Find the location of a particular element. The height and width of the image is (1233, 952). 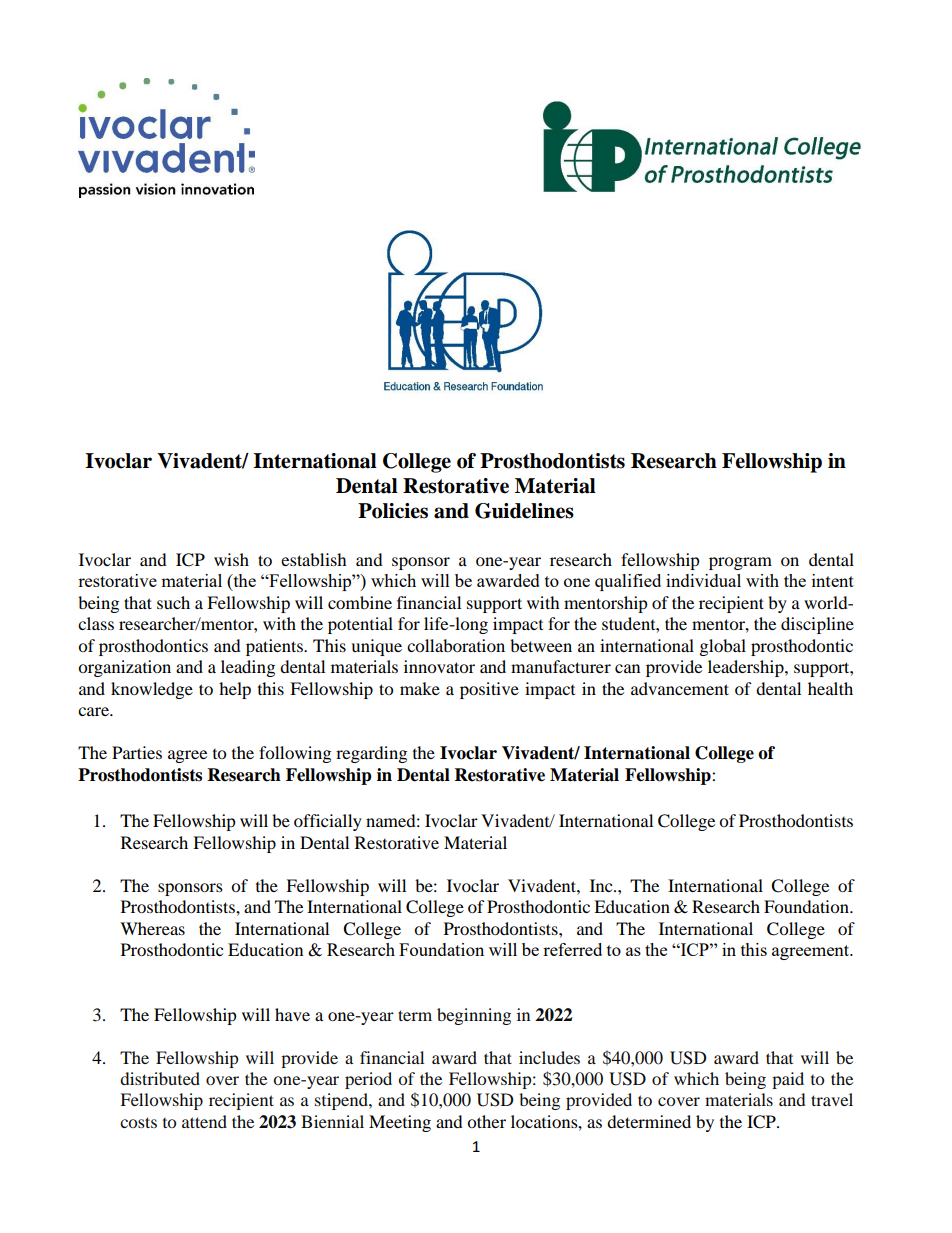

attend is located at coordinates (204, 1121).
